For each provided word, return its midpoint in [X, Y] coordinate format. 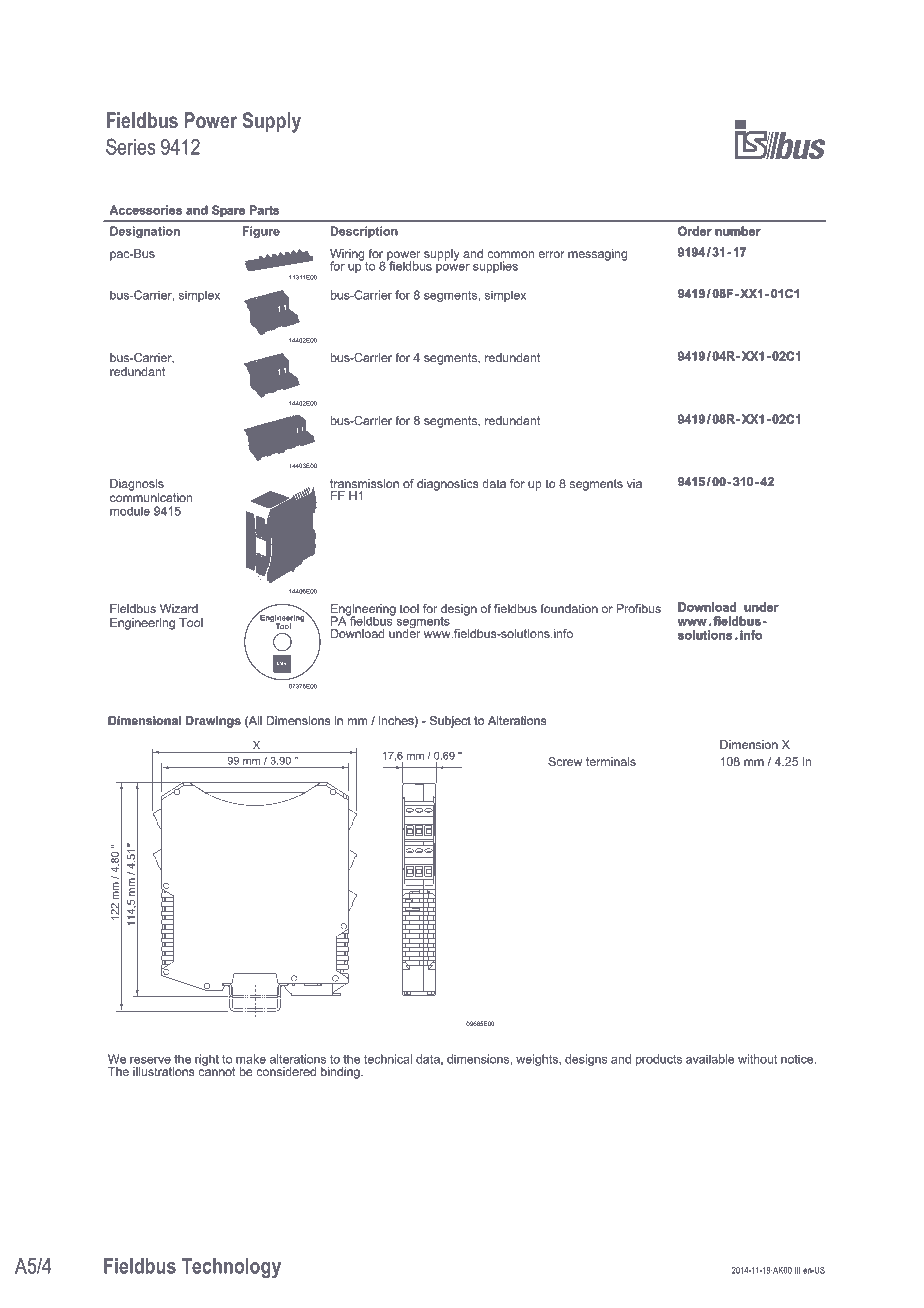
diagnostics [448, 485]
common [510, 254]
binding [341, 1073]
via [634, 483]
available [710, 1059]
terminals [611, 761]
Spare [228, 211]
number [738, 231]
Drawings [213, 722]
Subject [450, 722]
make [251, 1059]
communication [151, 497]
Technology [231, 1268]
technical [388, 1059]
